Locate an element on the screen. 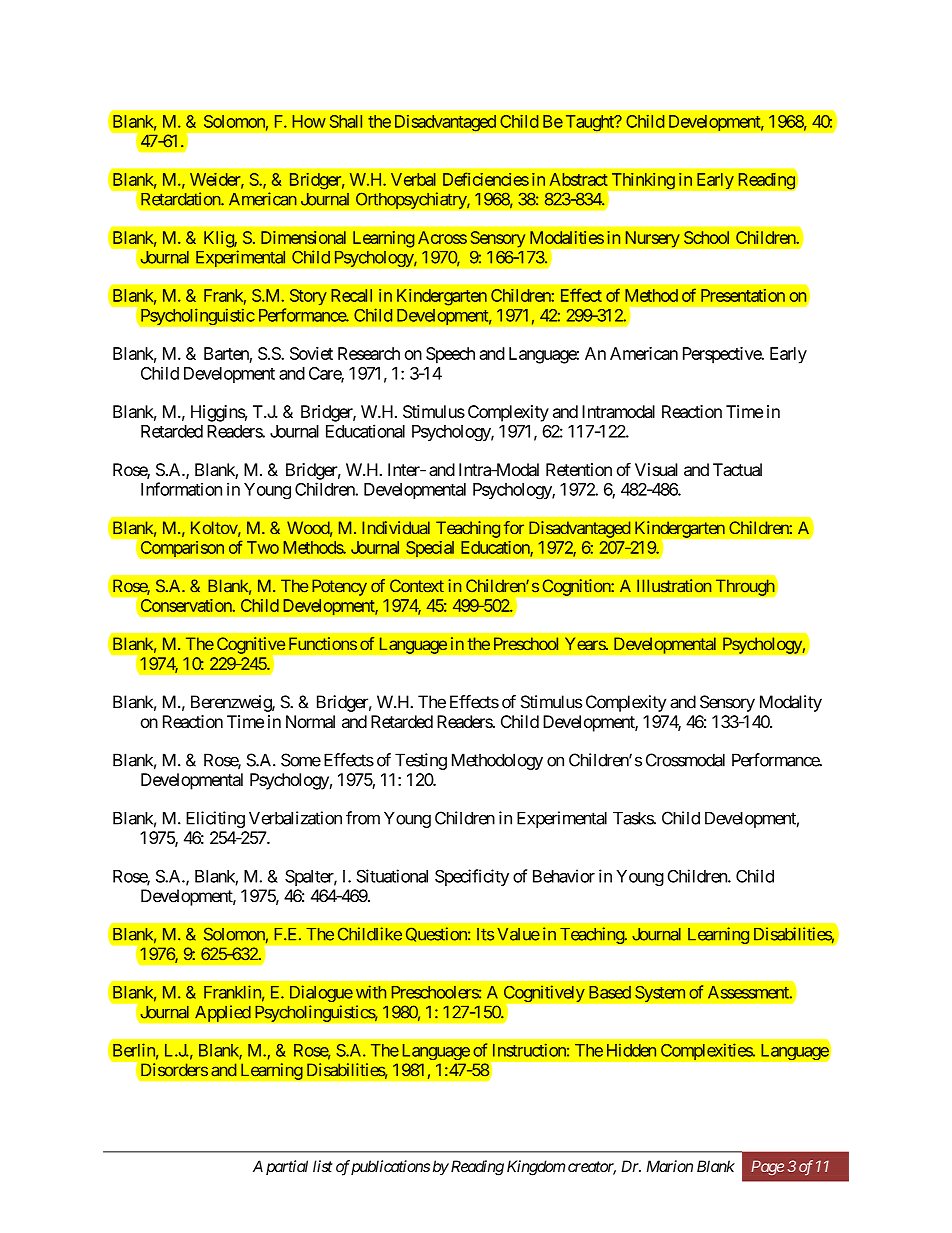 This screenshot has height=1233, width=952. Specificity is located at coordinates (472, 877).
